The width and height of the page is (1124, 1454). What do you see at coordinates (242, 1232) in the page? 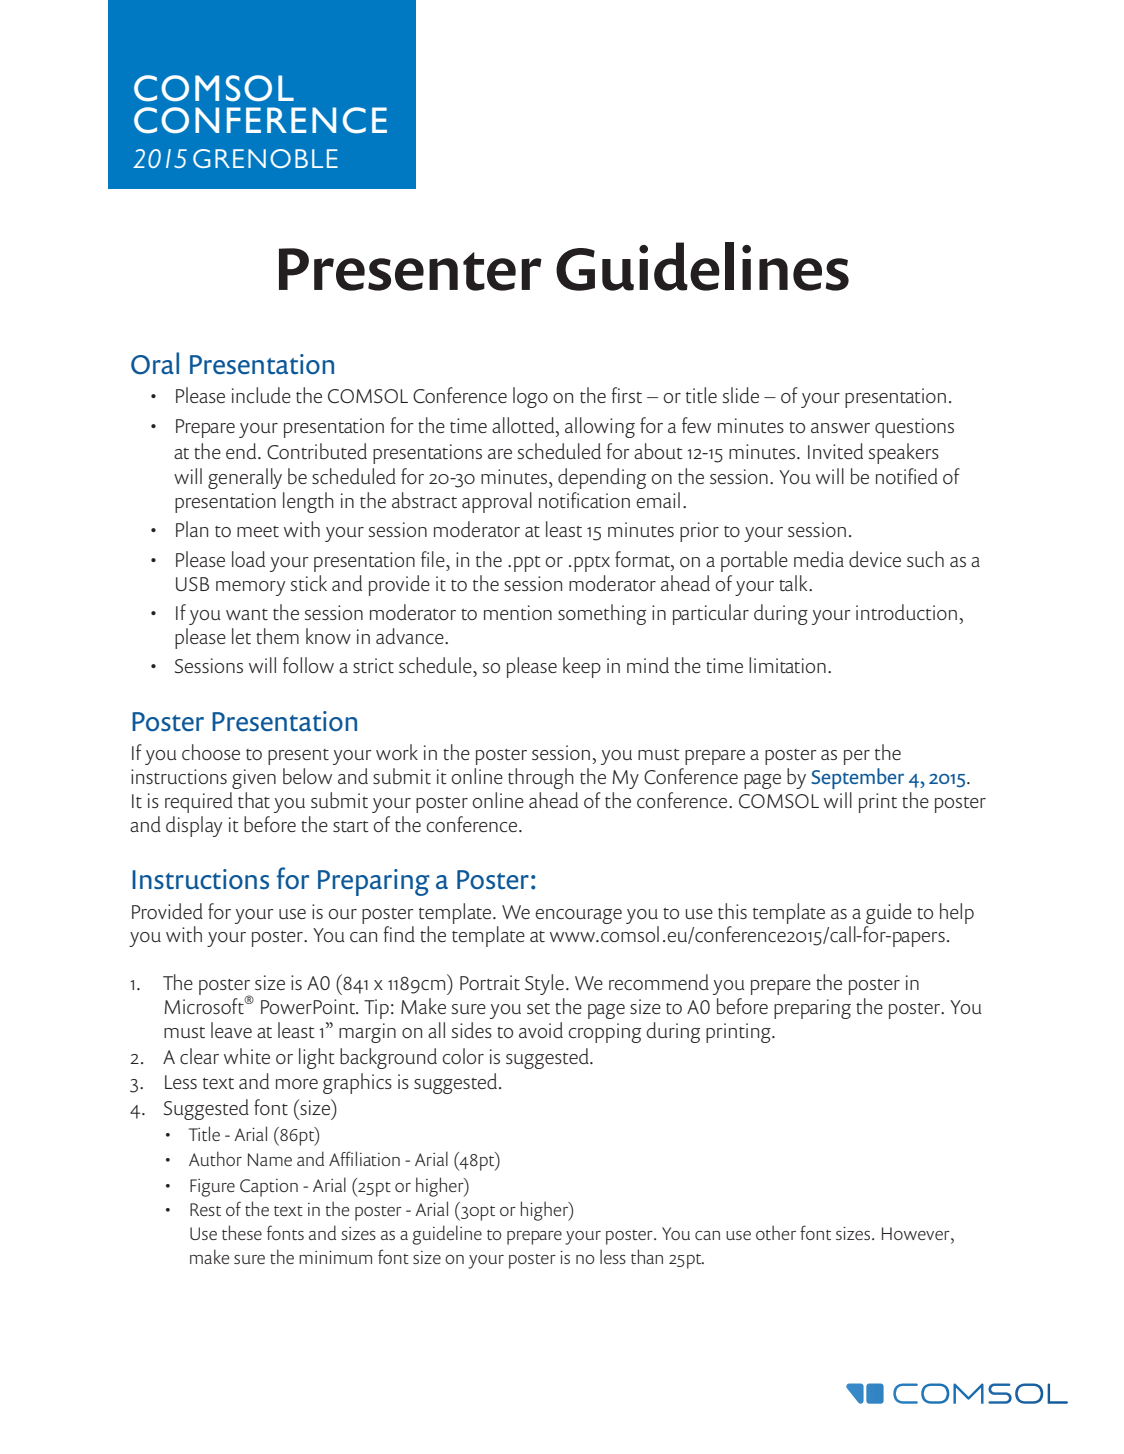
I see `these` at bounding box center [242, 1232].
